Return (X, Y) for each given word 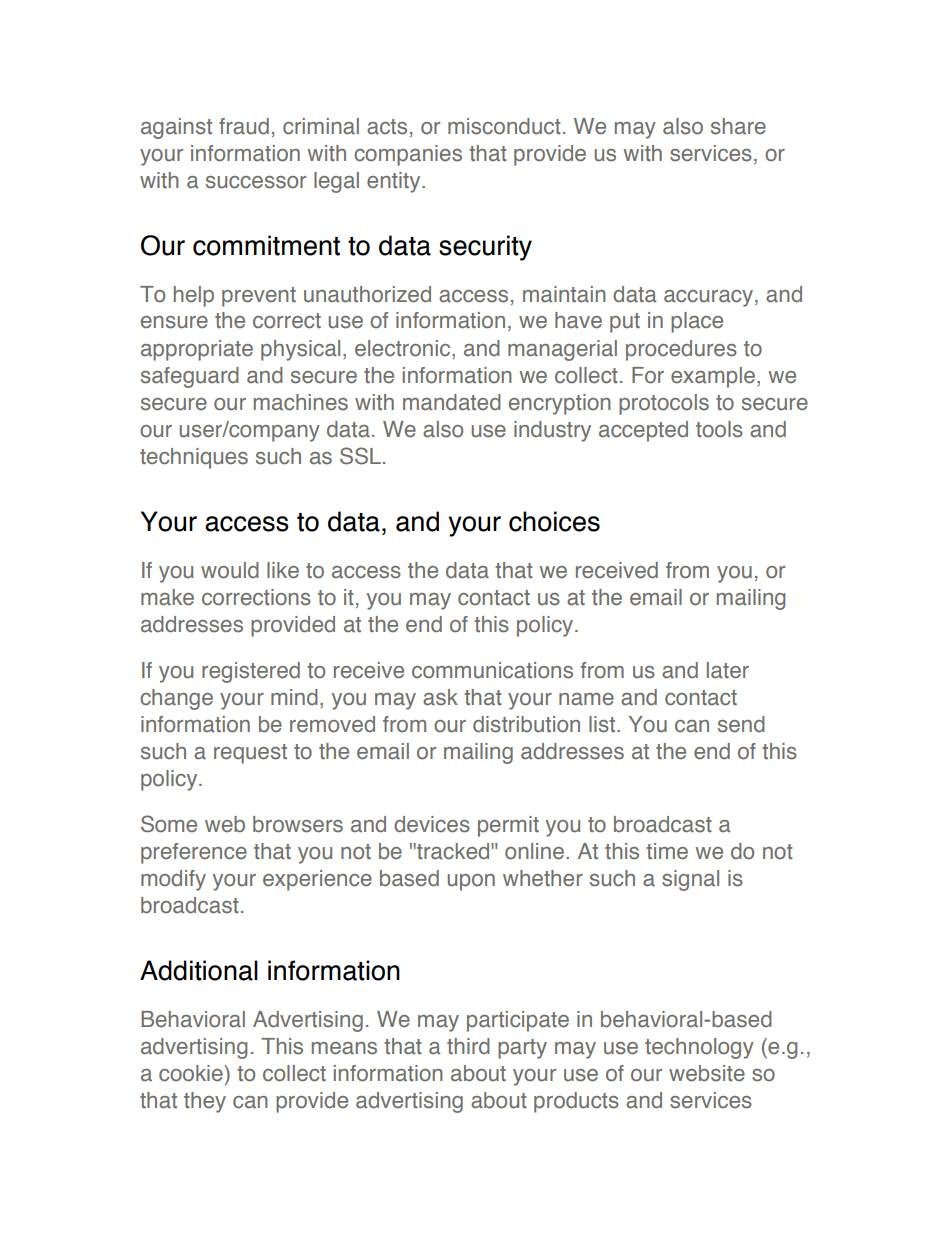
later (728, 670)
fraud (244, 126)
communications (492, 670)
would (230, 570)
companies (408, 155)
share (738, 126)
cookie (192, 1073)
